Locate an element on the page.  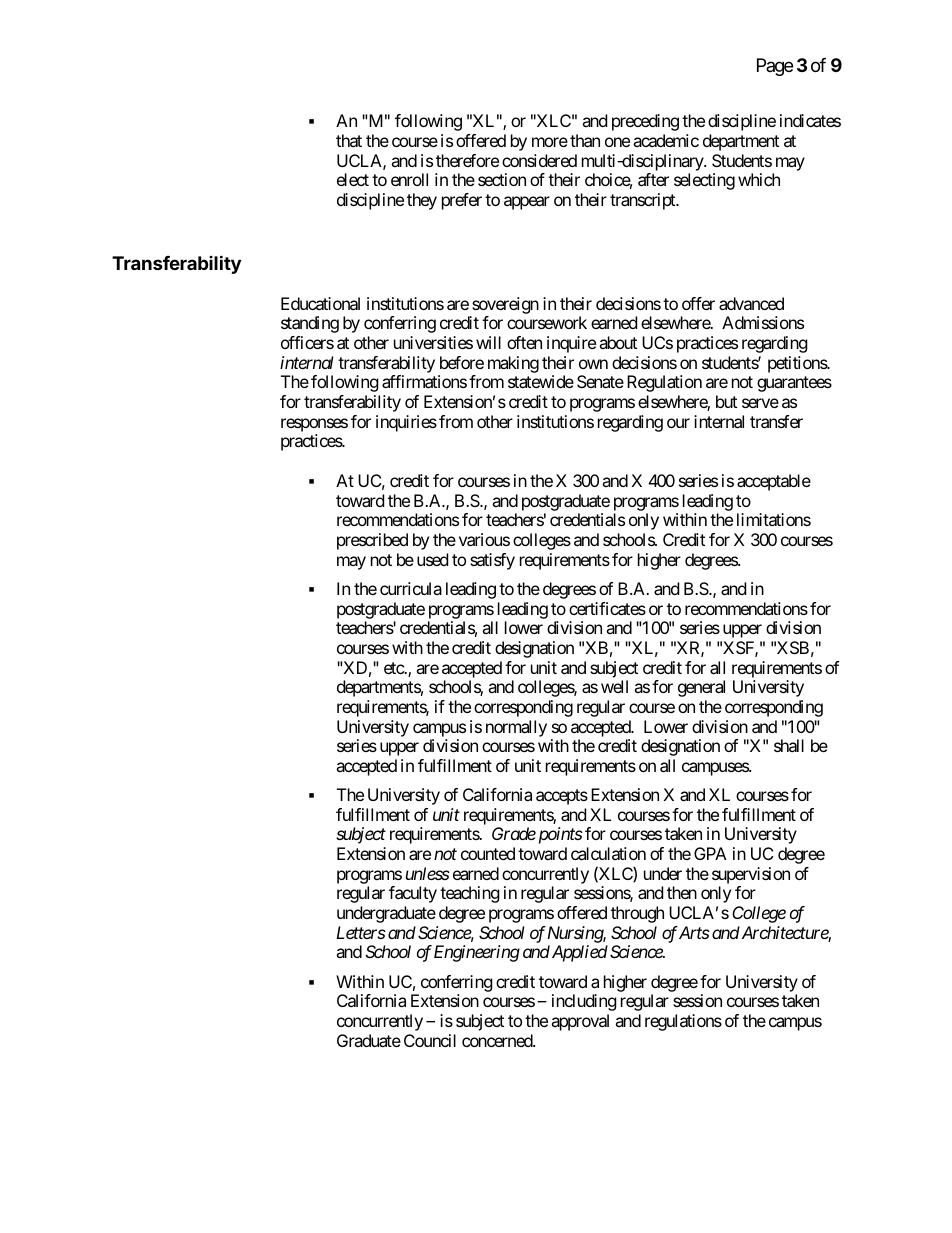
Council is located at coordinates (430, 1040).
